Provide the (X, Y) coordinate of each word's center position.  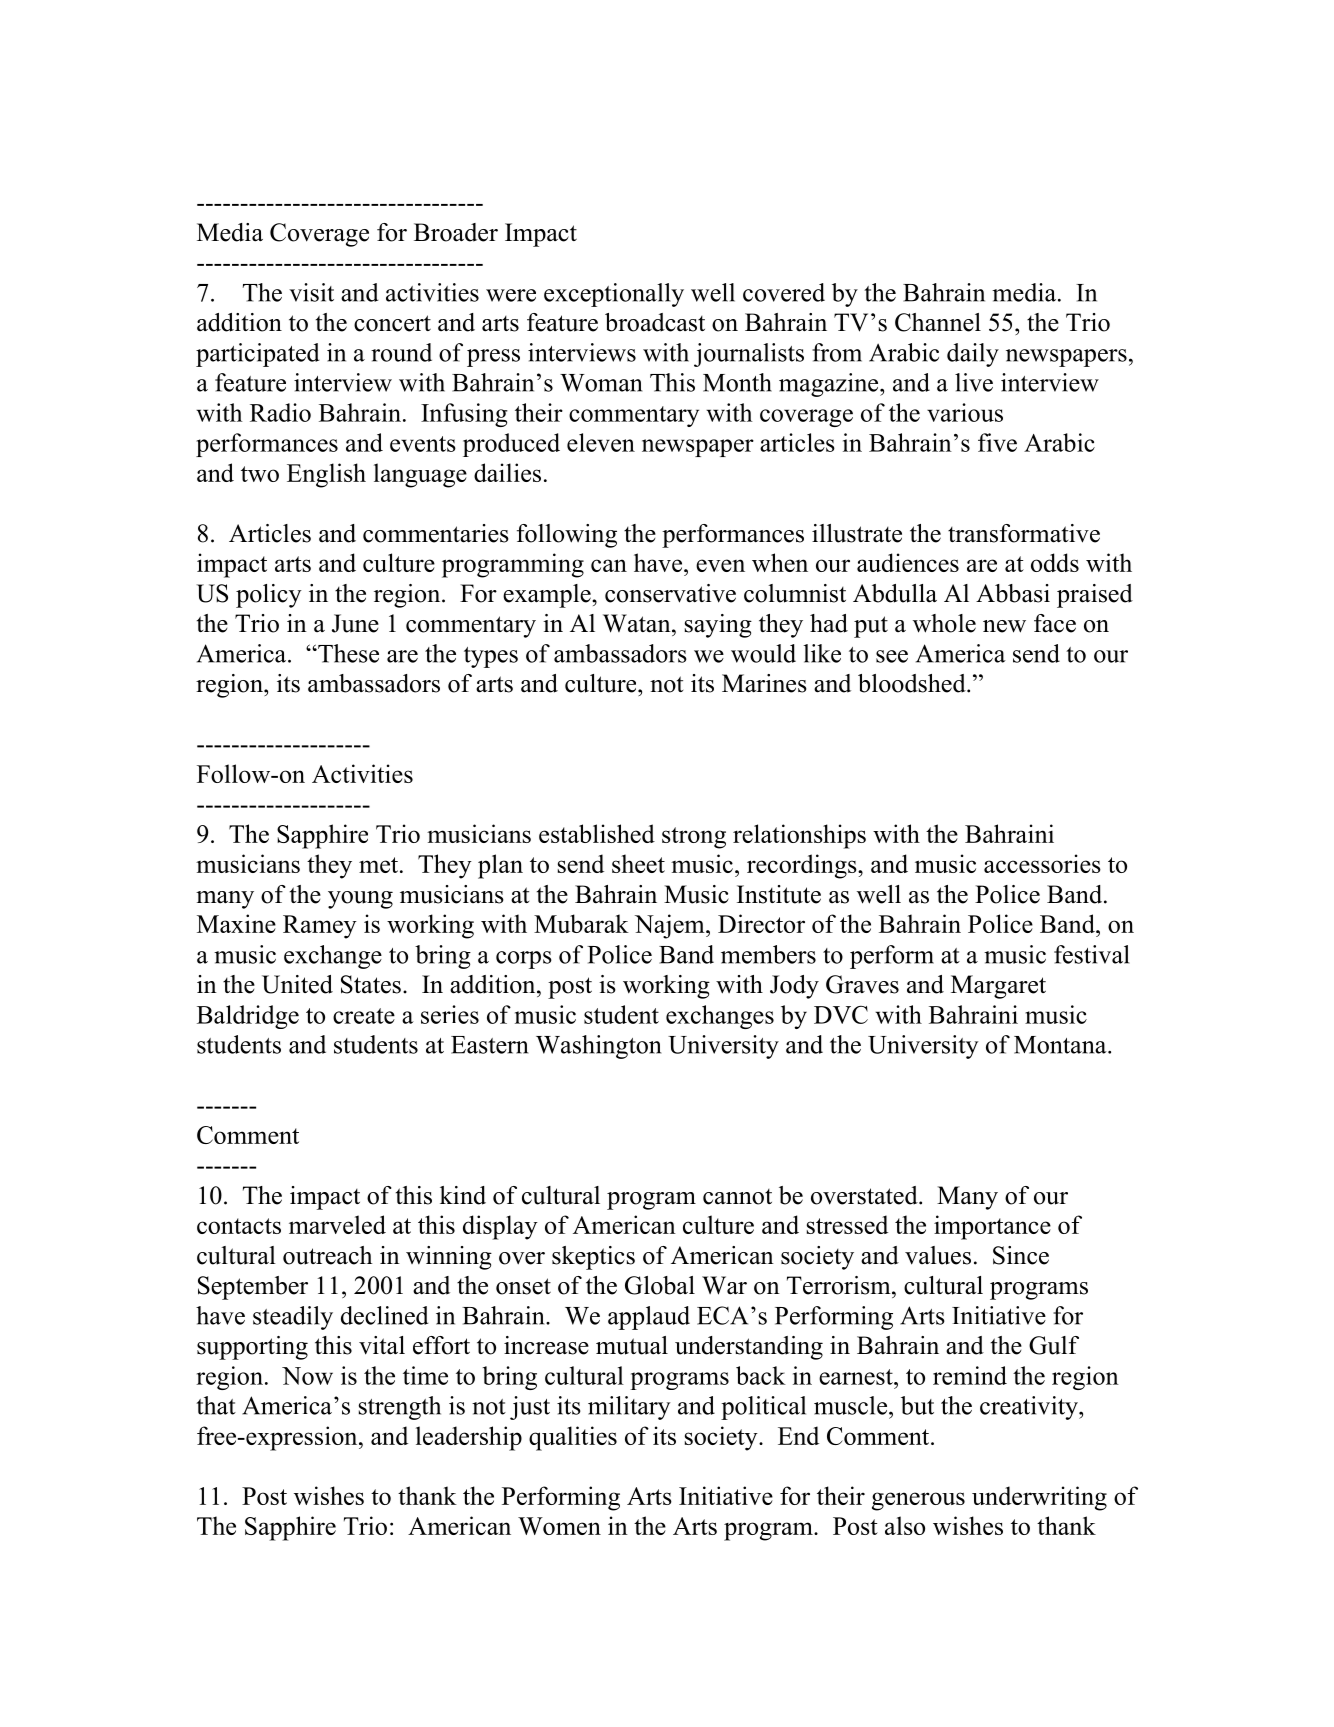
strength (400, 1408)
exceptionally (614, 295)
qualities (573, 1438)
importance (992, 1227)
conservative (670, 593)
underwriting (1039, 1498)
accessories (1042, 863)
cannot (737, 1197)
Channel (938, 322)
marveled (337, 1224)
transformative (1024, 533)
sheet (638, 863)
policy (269, 596)
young (360, 900)
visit (311, 292)
